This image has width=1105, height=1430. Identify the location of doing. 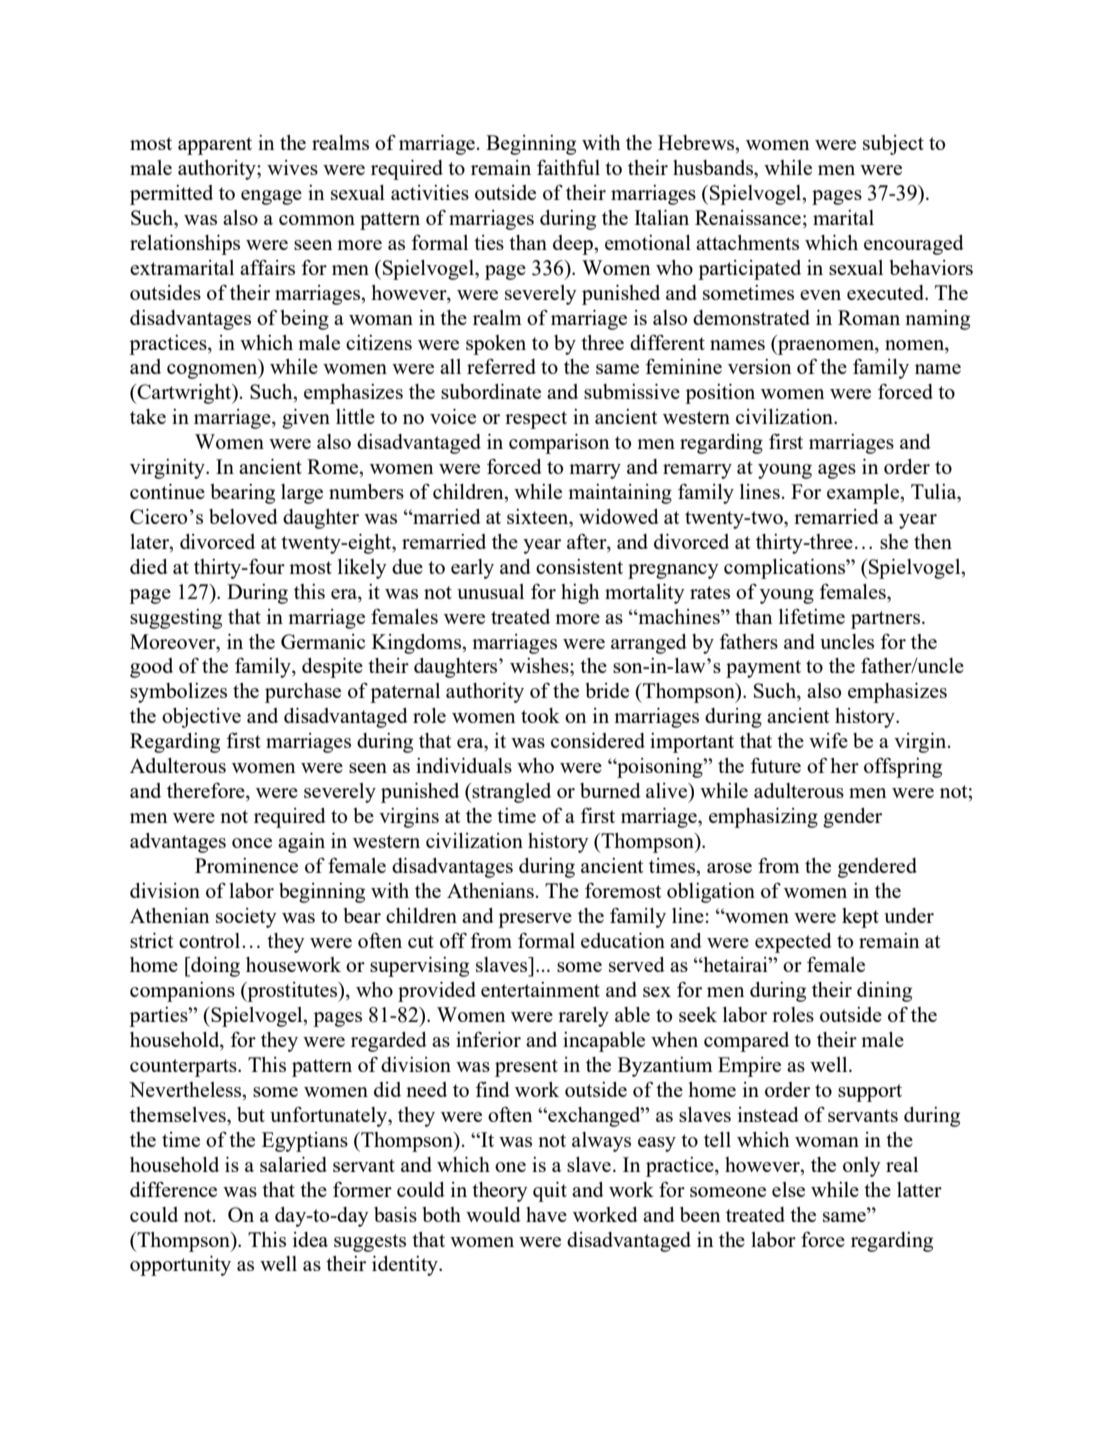
(214, 967).
